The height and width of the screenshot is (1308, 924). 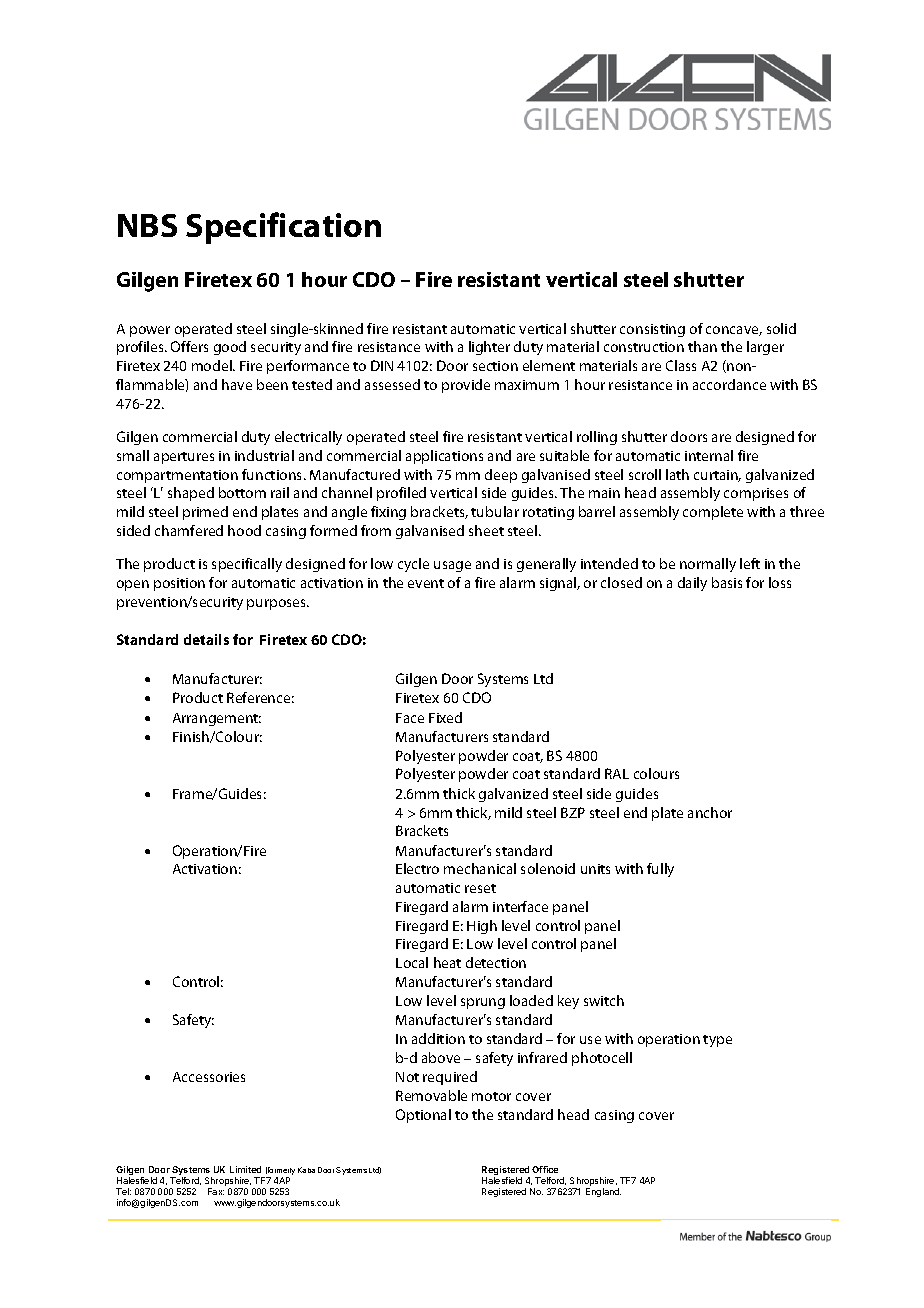 I want to click on Limited, so click(x=245, y=1169).
